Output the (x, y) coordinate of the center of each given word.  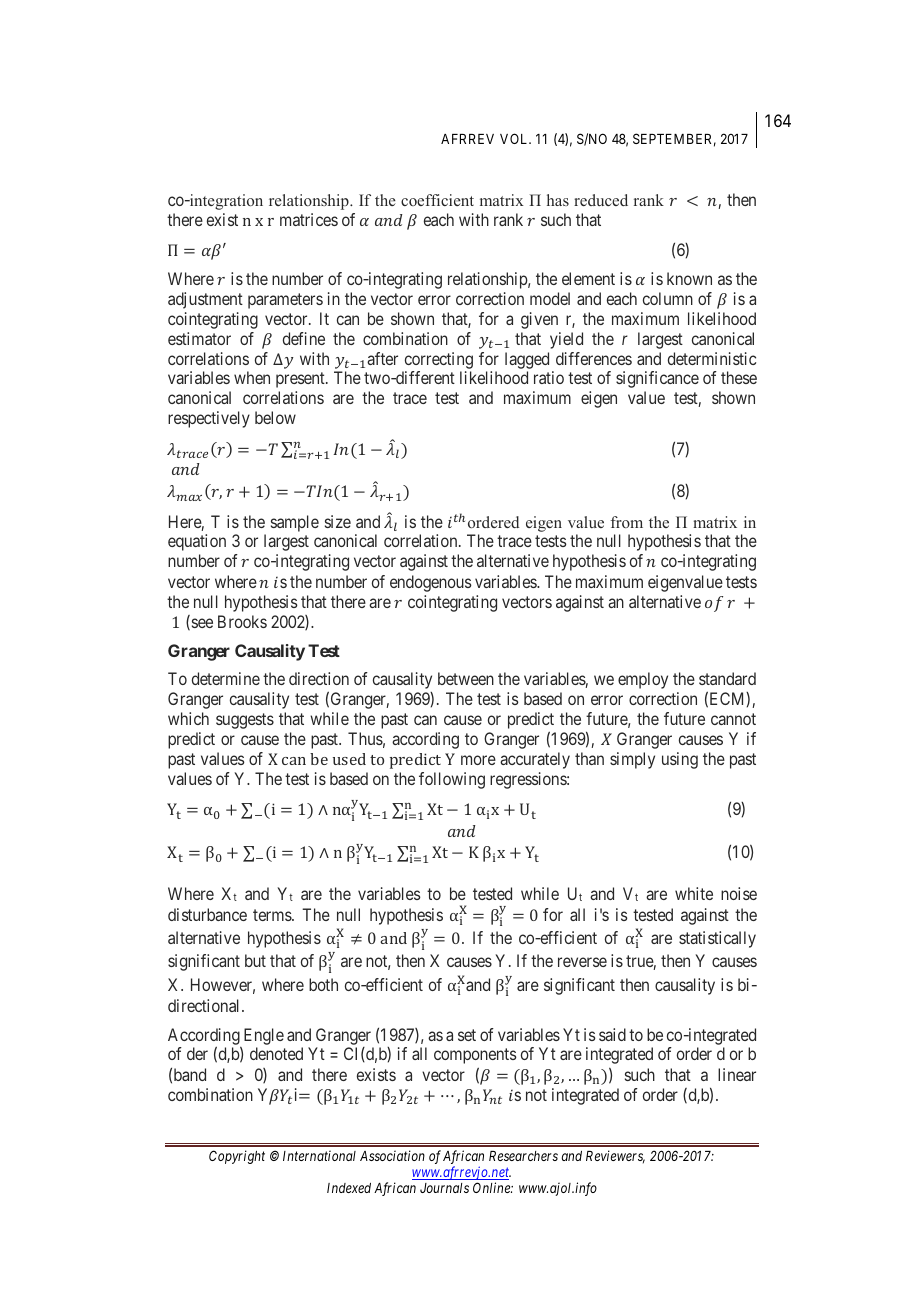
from (627, 522)
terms (273, 915)
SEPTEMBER (674, 140)
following (452, 780)
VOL (515, 138)
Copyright (237, 1157)
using (680, 760)
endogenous (431, 583)
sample (295, 523)
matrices (309, 219)
